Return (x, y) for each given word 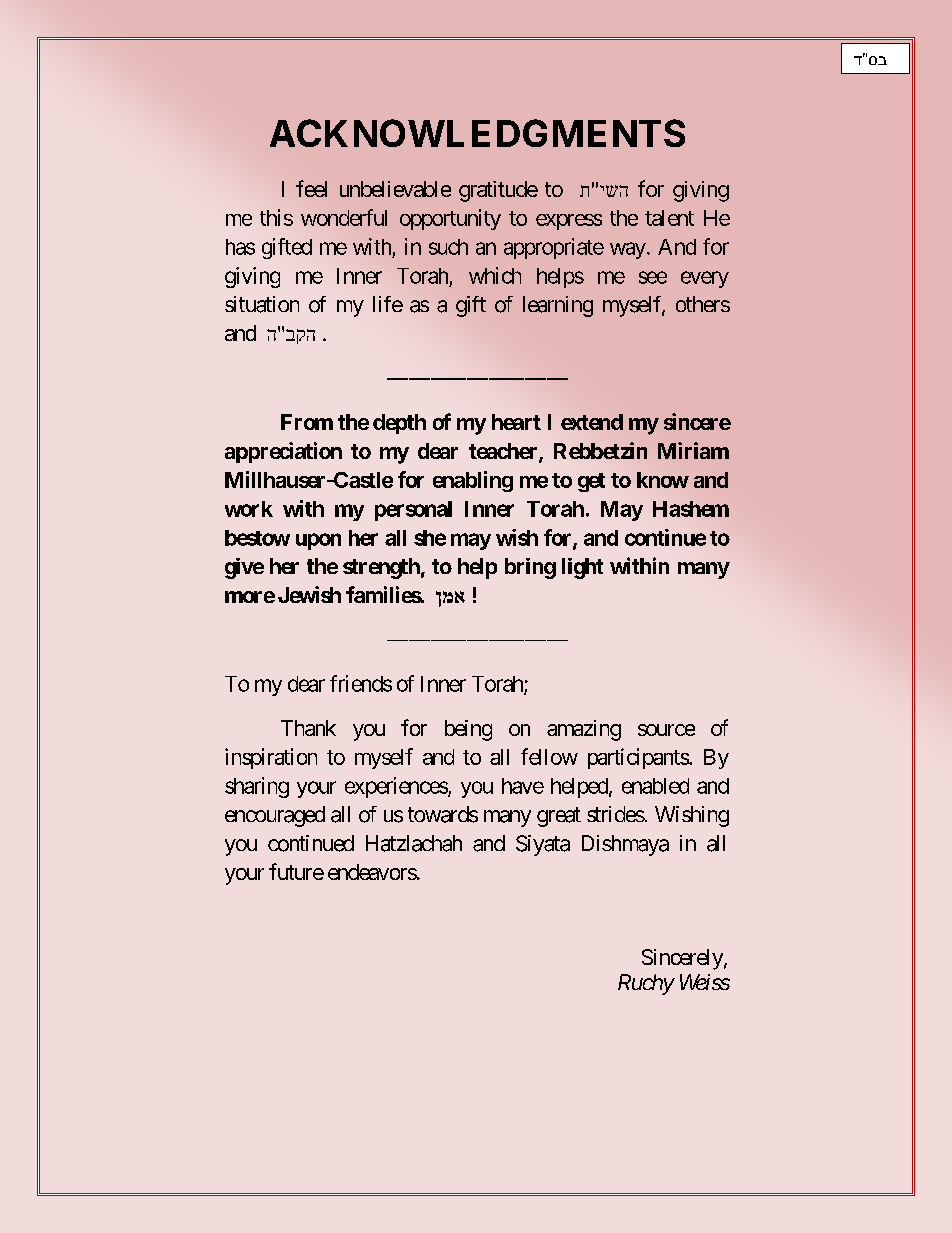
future (296, 871)
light (582, 568)
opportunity (450, 219)
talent (669, 218)
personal (413, 511)
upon (318, 541)
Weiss (705, 982)
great (559, 817)
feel (311, 188)
